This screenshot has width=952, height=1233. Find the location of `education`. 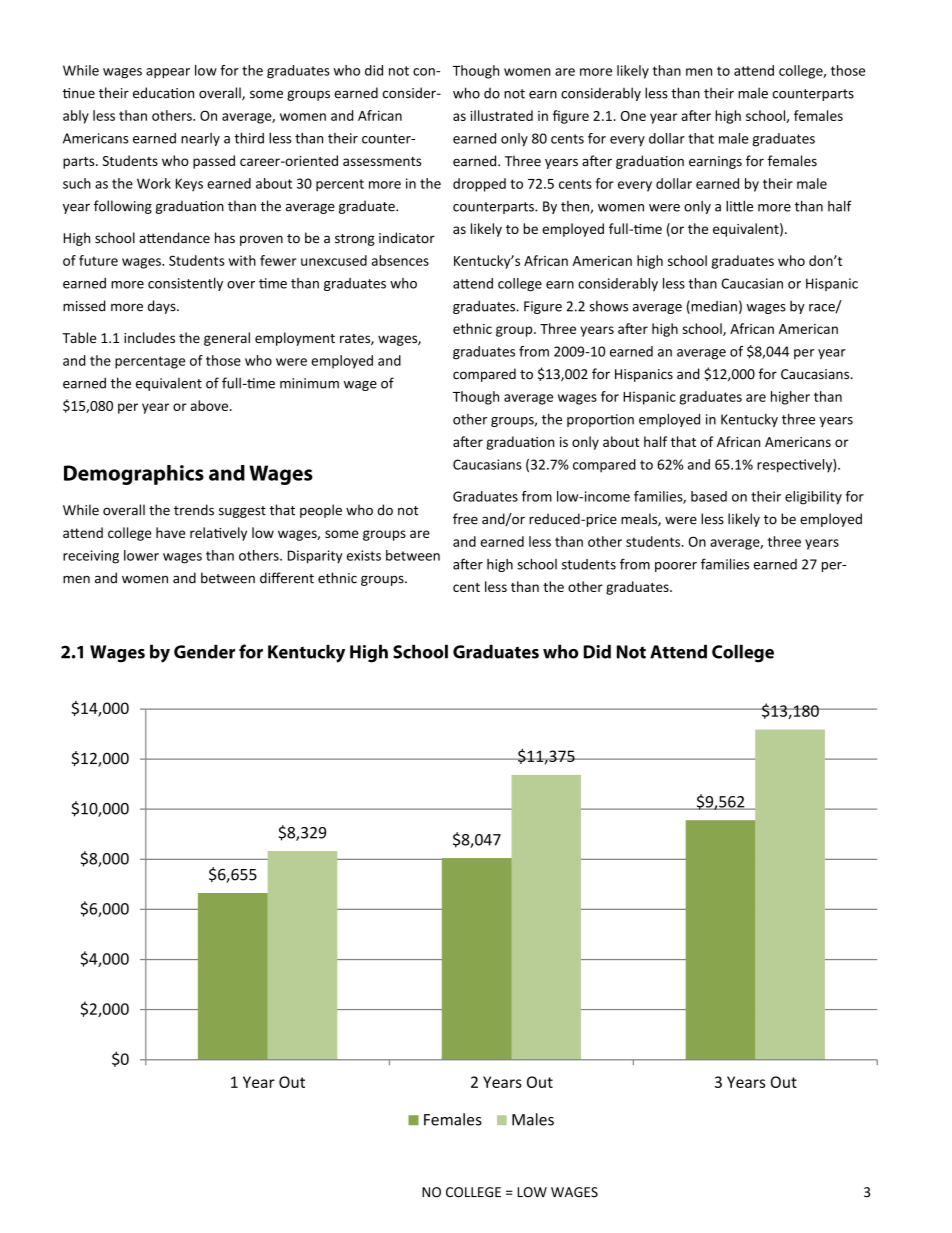

education is located at coordinates (163, 93).
